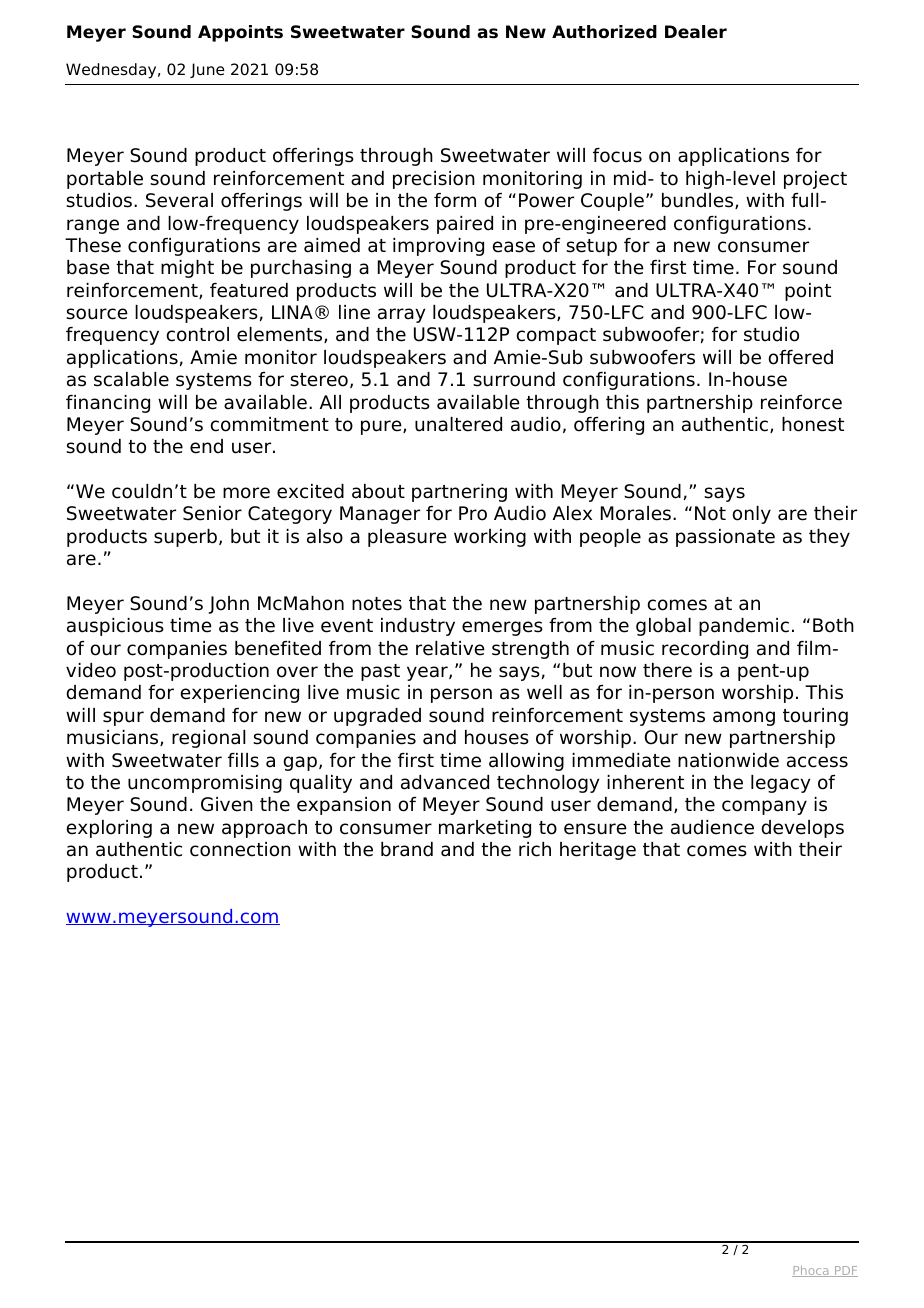  What do you see at coordinates (490, 538) in the screenshot?
I see `working` at bounding box center [490, 538].
